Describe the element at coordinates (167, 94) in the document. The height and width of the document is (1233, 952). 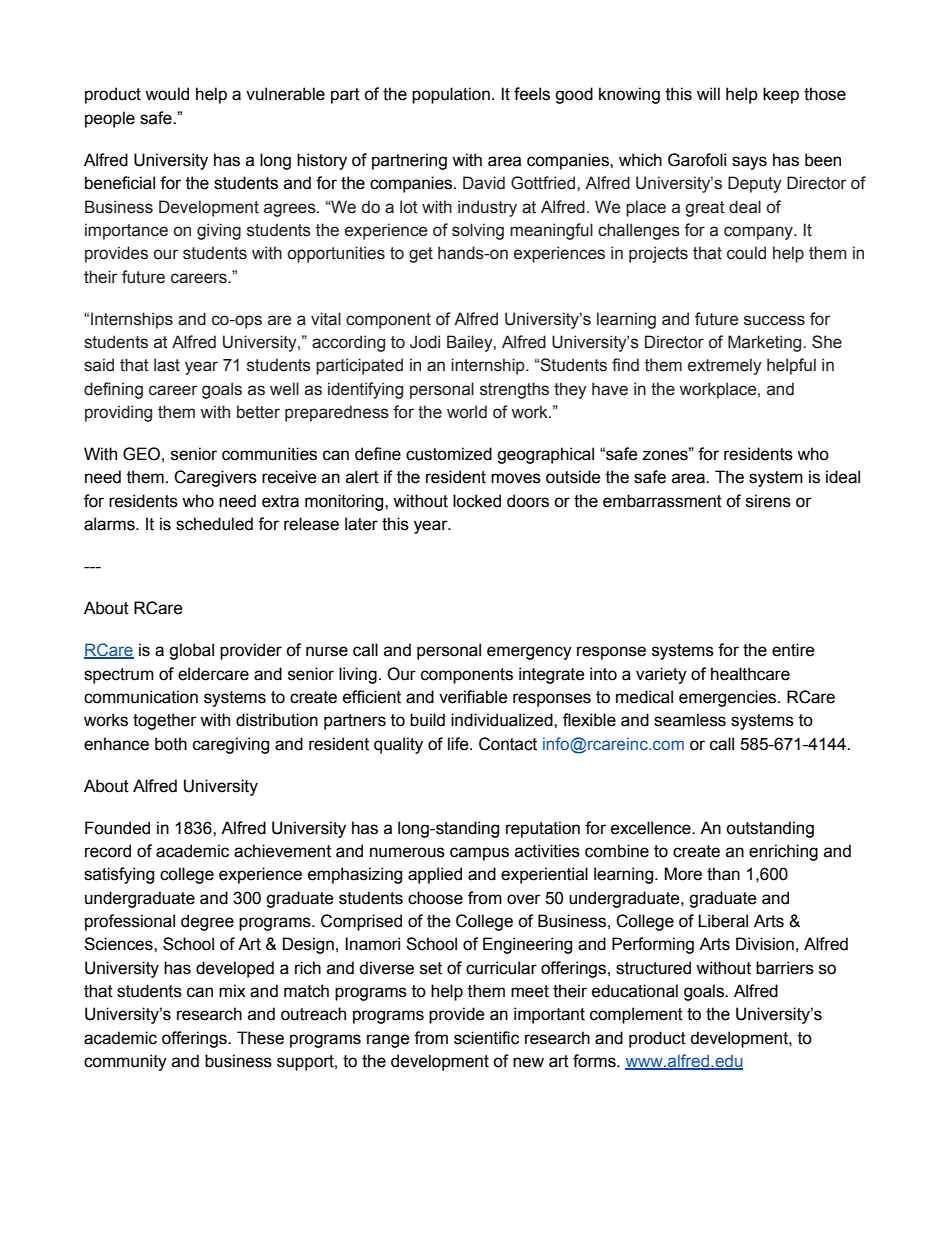
I see `would` at that location.
